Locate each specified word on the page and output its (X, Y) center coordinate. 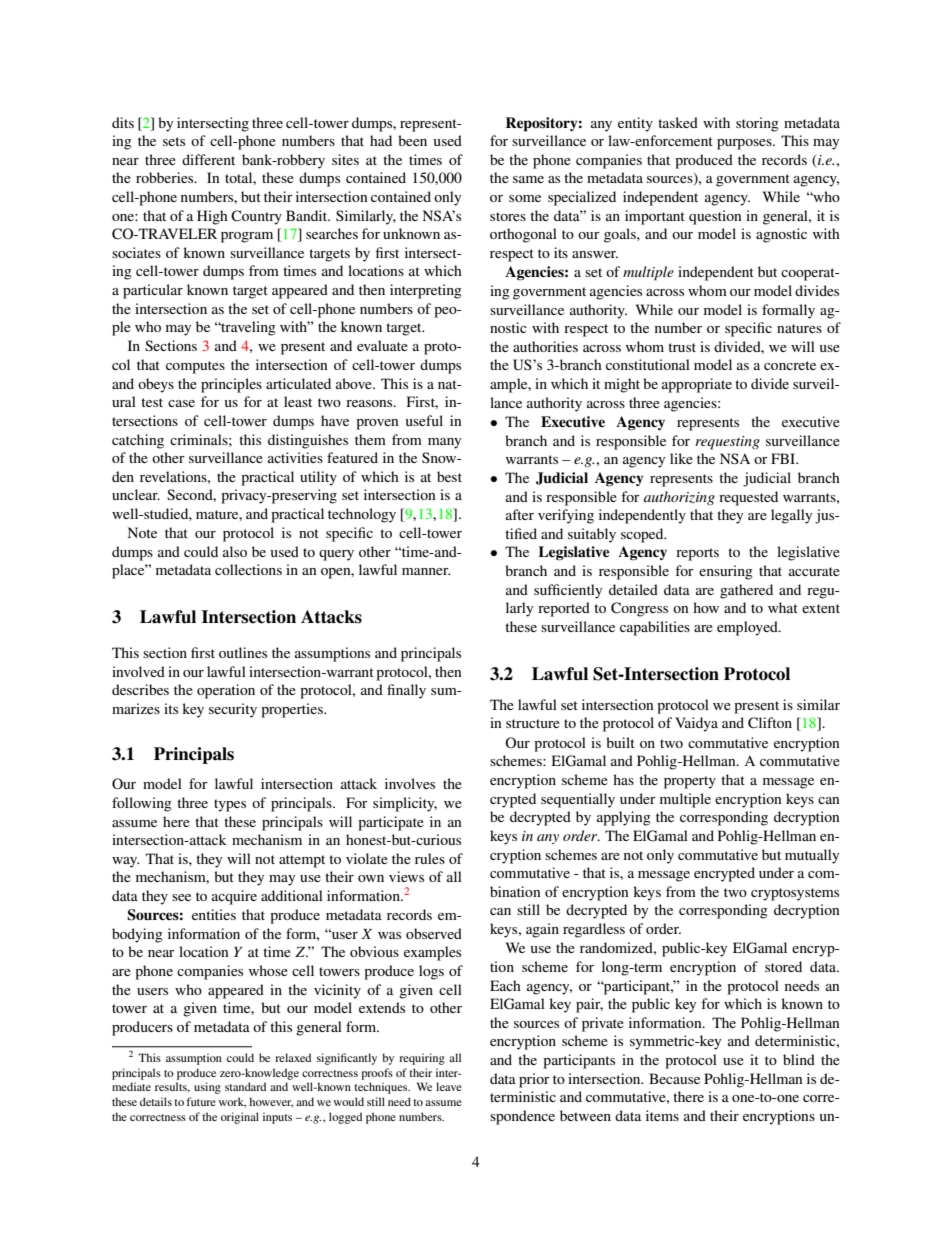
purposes (745, 144)
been (412, 140)
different (208, 159)
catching (138, 441)
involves (410, 783)
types (230, 805)
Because (674, 1078)
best (449, 476)
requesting (727, 443)
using (207, 1088)
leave (449, 1086)
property (690, 782)
